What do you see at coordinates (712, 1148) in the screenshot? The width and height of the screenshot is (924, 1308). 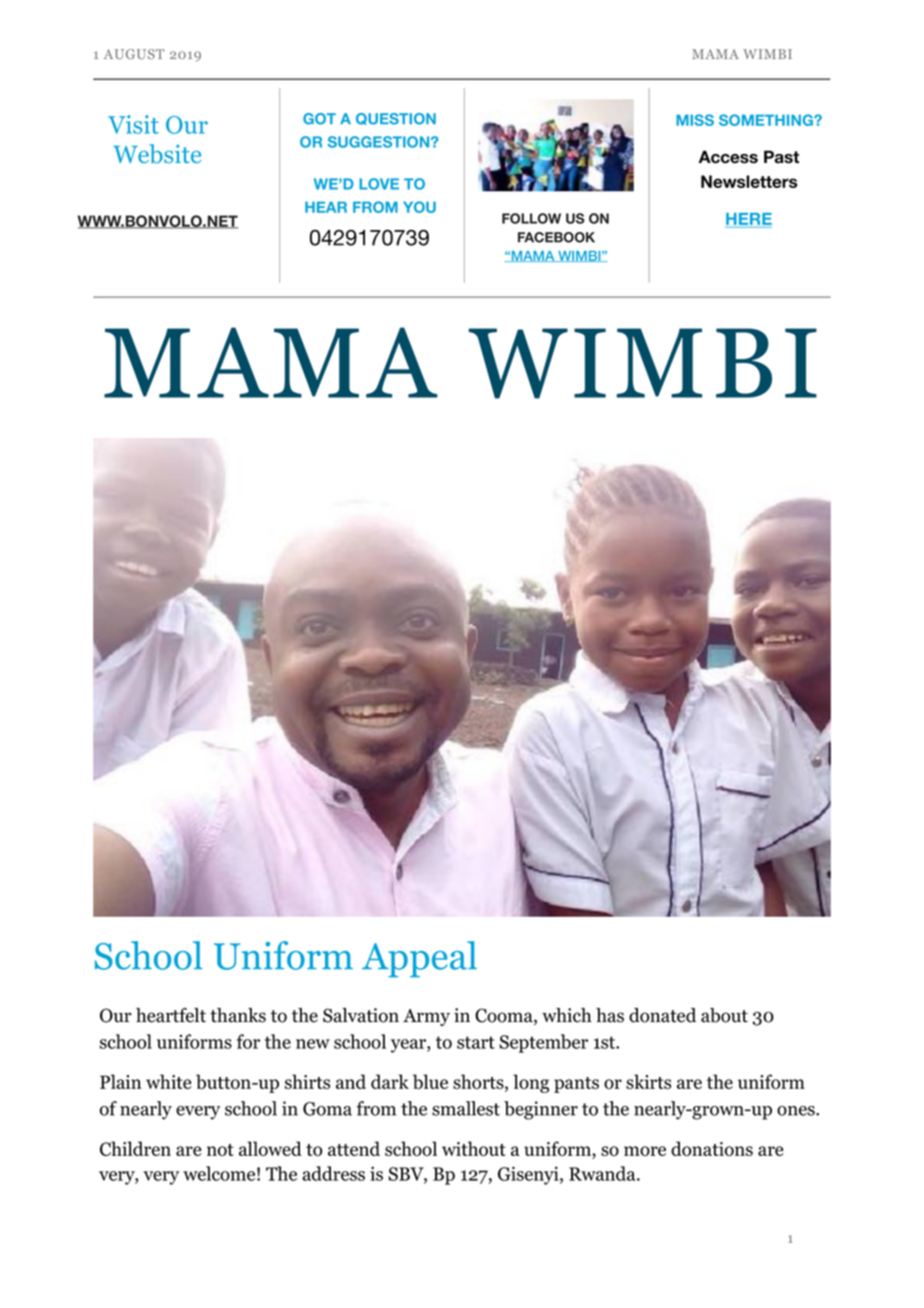 I see `donations` at bounding box center [712, 1148].
